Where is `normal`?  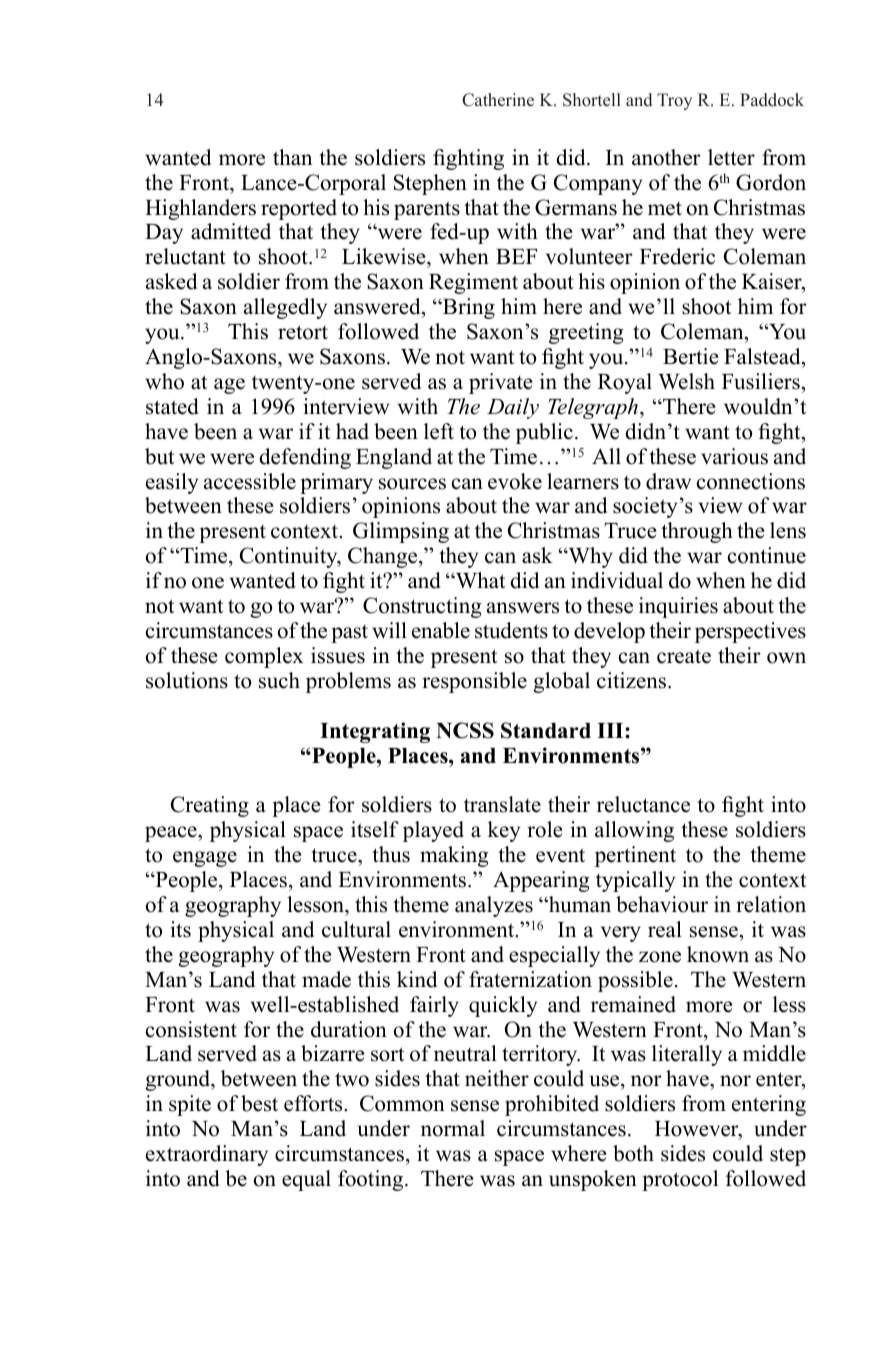 normal is located at coordinates (453, 1128).
